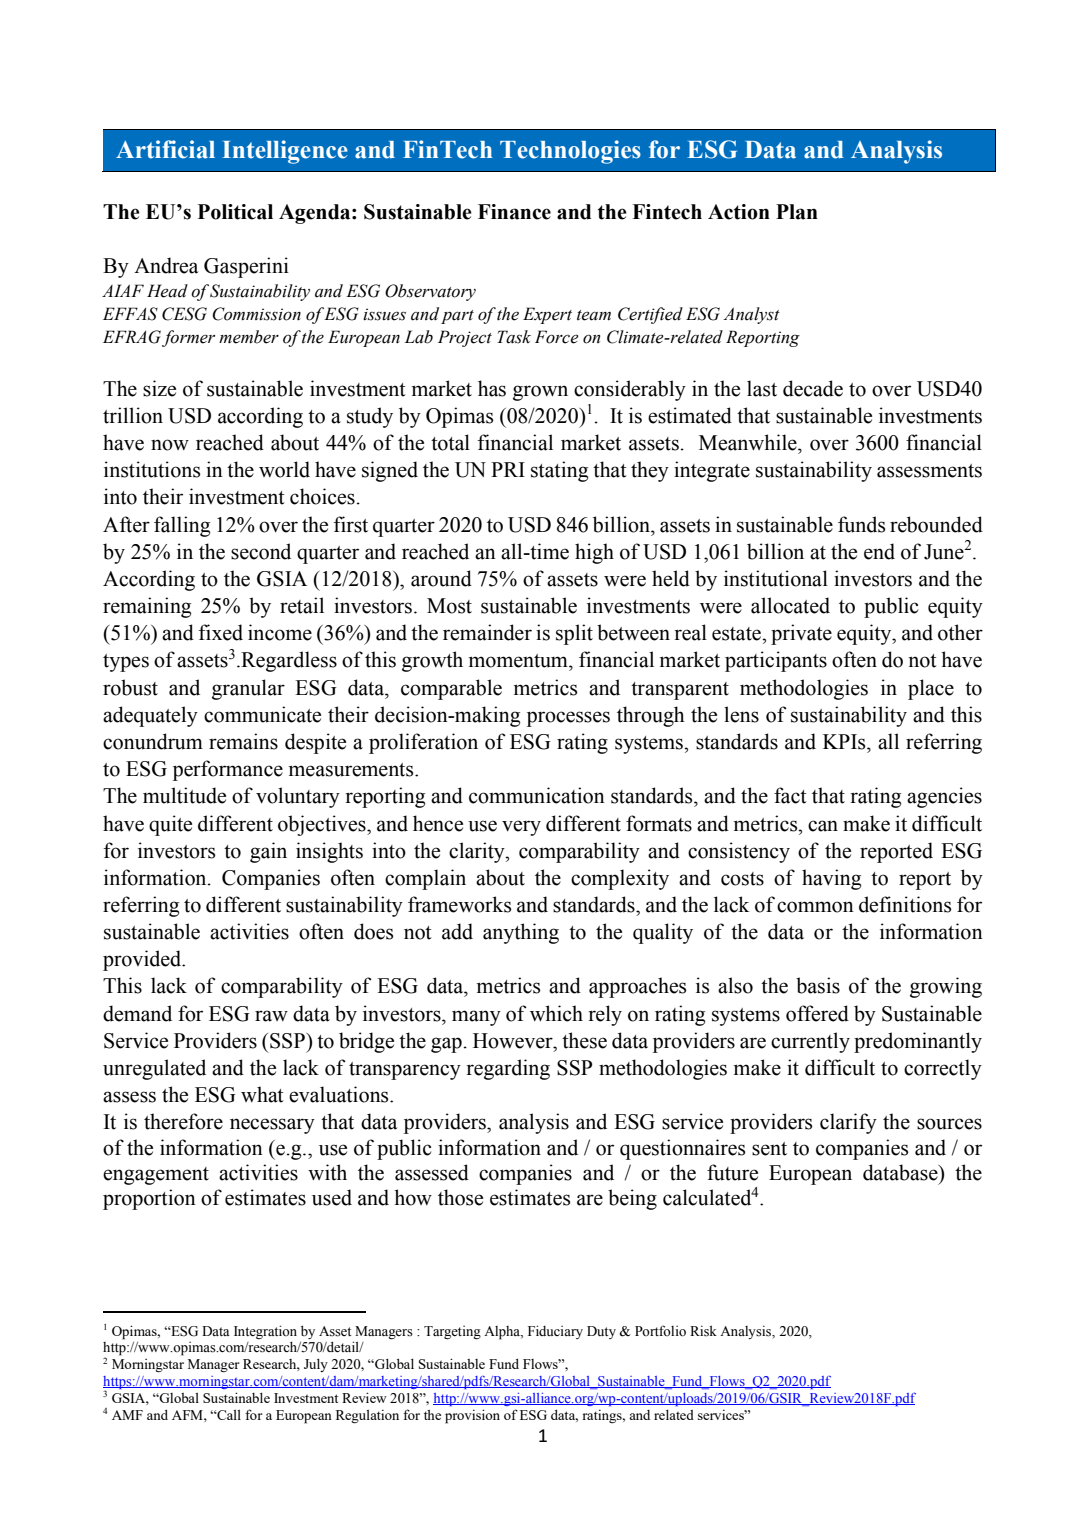  Describe the element at coordinates (514, 212) in the screenshot. I see `Finance` at that location.
